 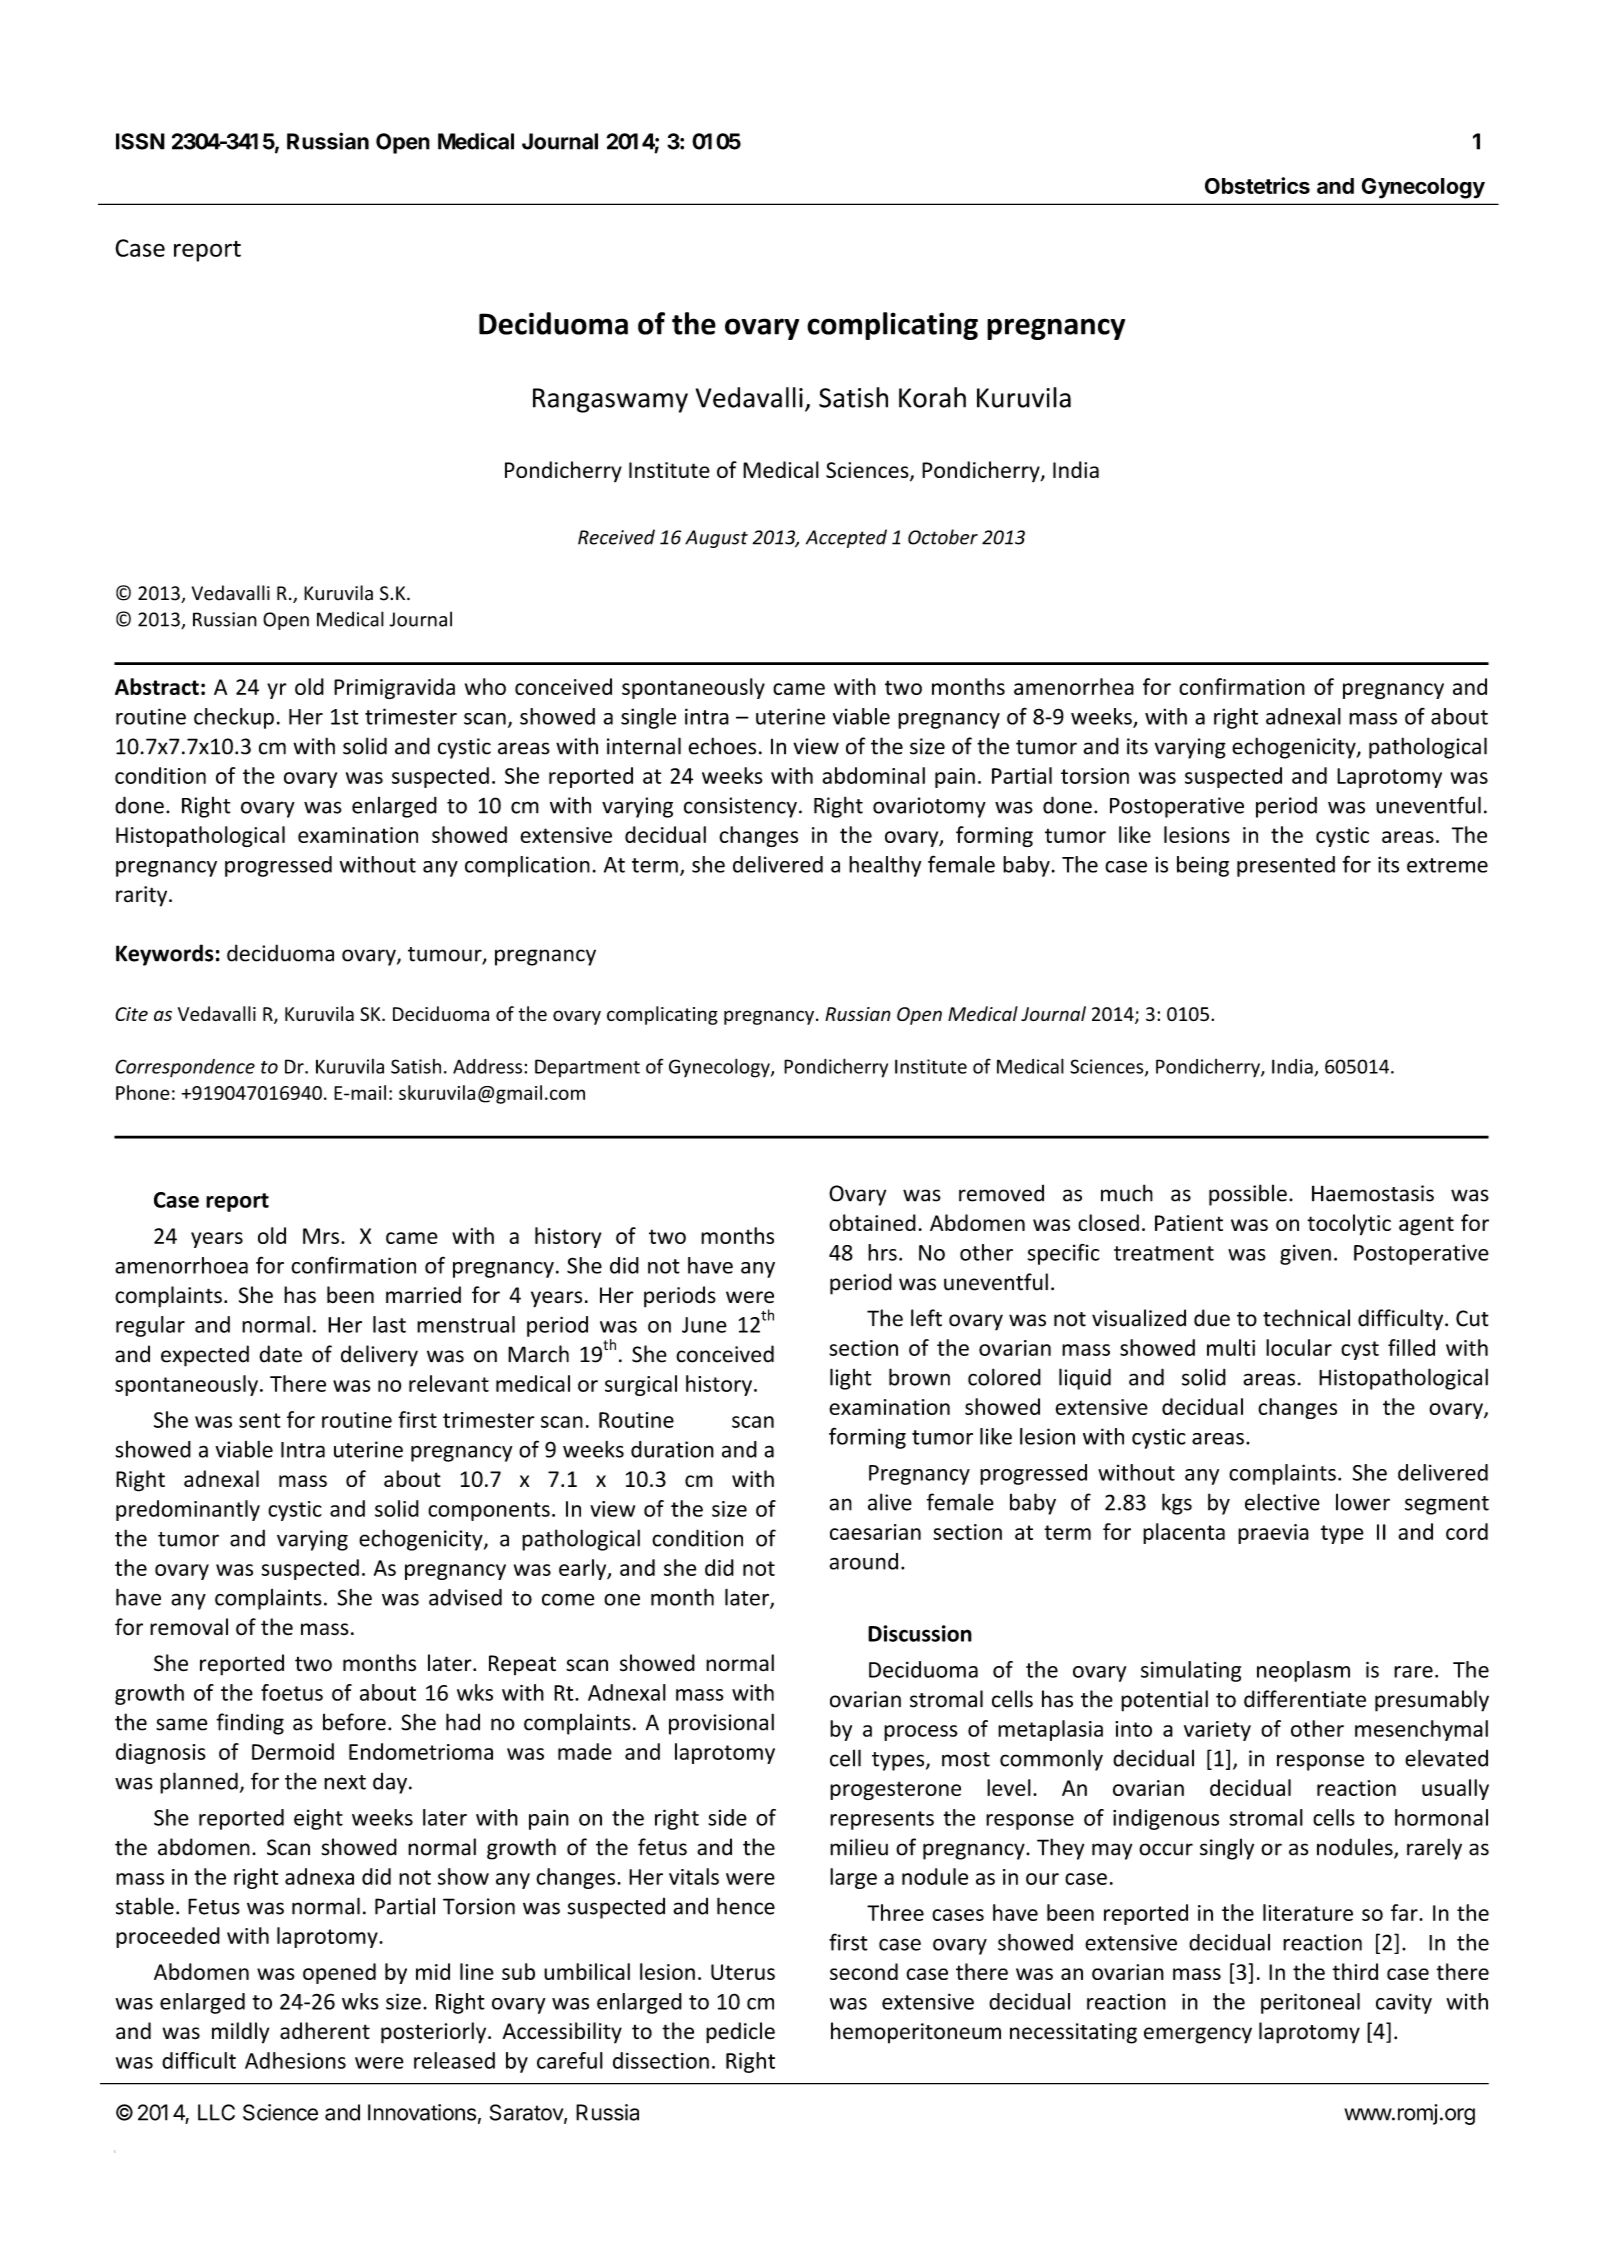 I want to click on Adhesions, so click(x=295, y=2060).
